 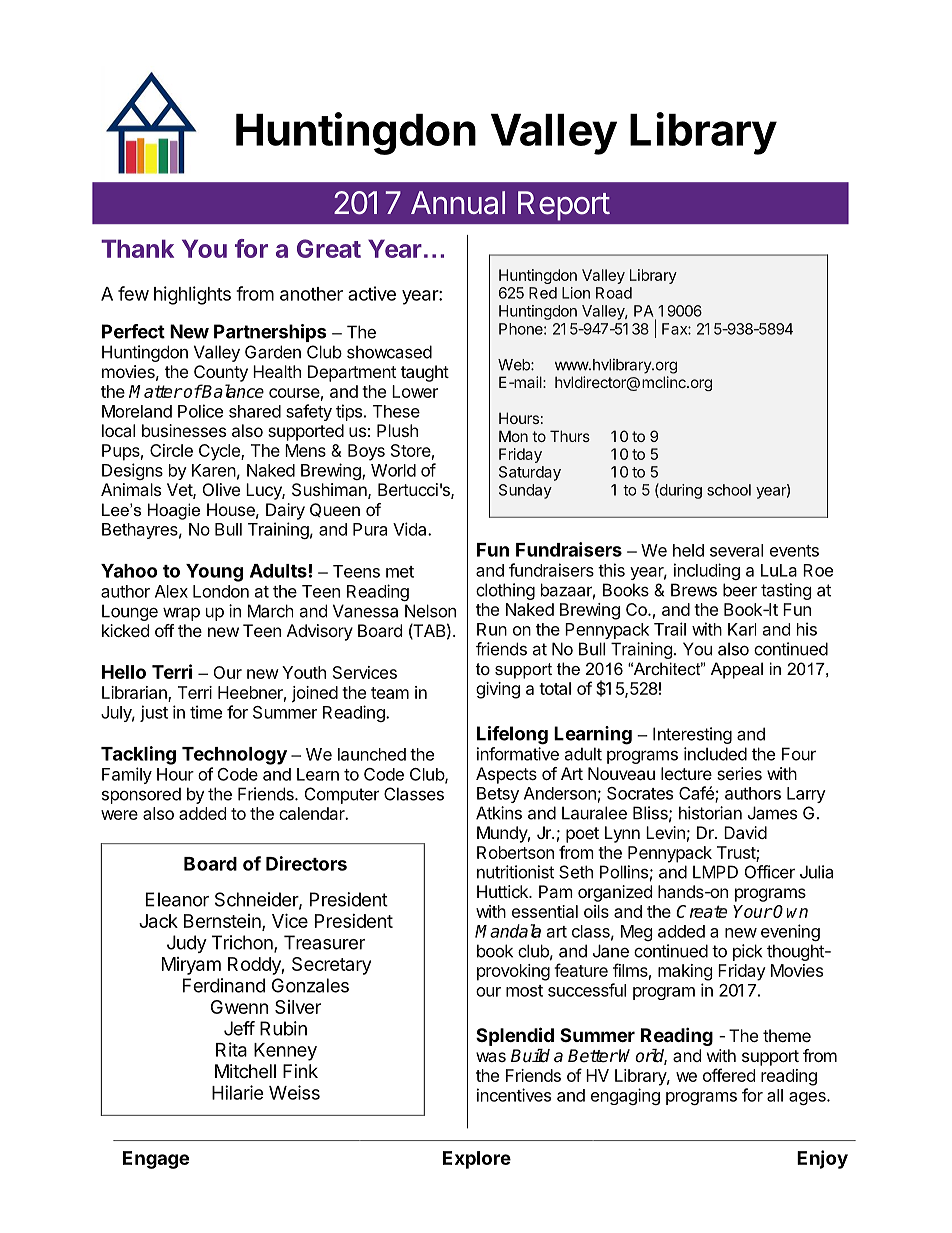 What do you see at coordinates (736, 550) in the image?
I see `several` at bounding box center [736, 550].
